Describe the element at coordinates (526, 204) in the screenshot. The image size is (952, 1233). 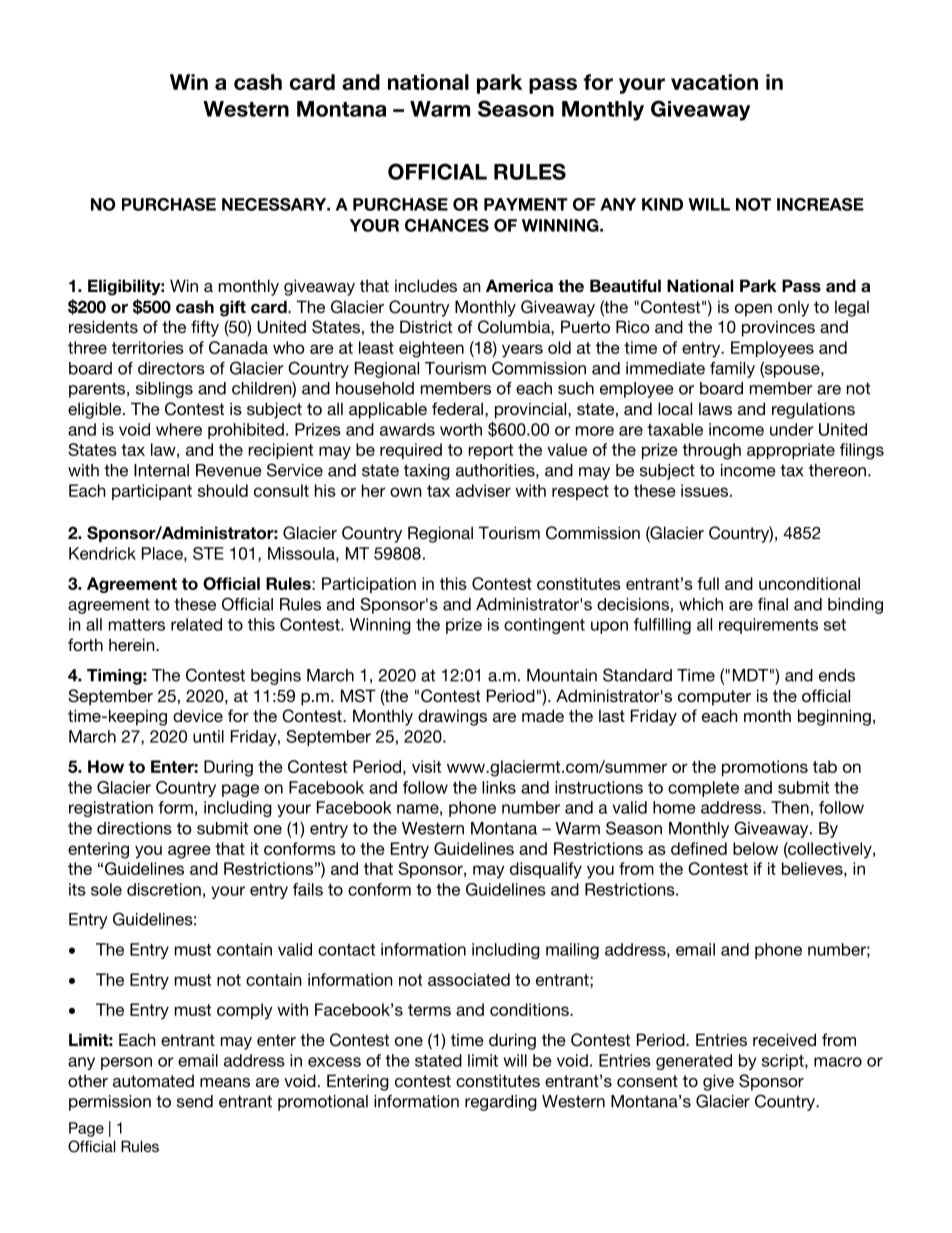
I see `PAYMENT` at that location.
